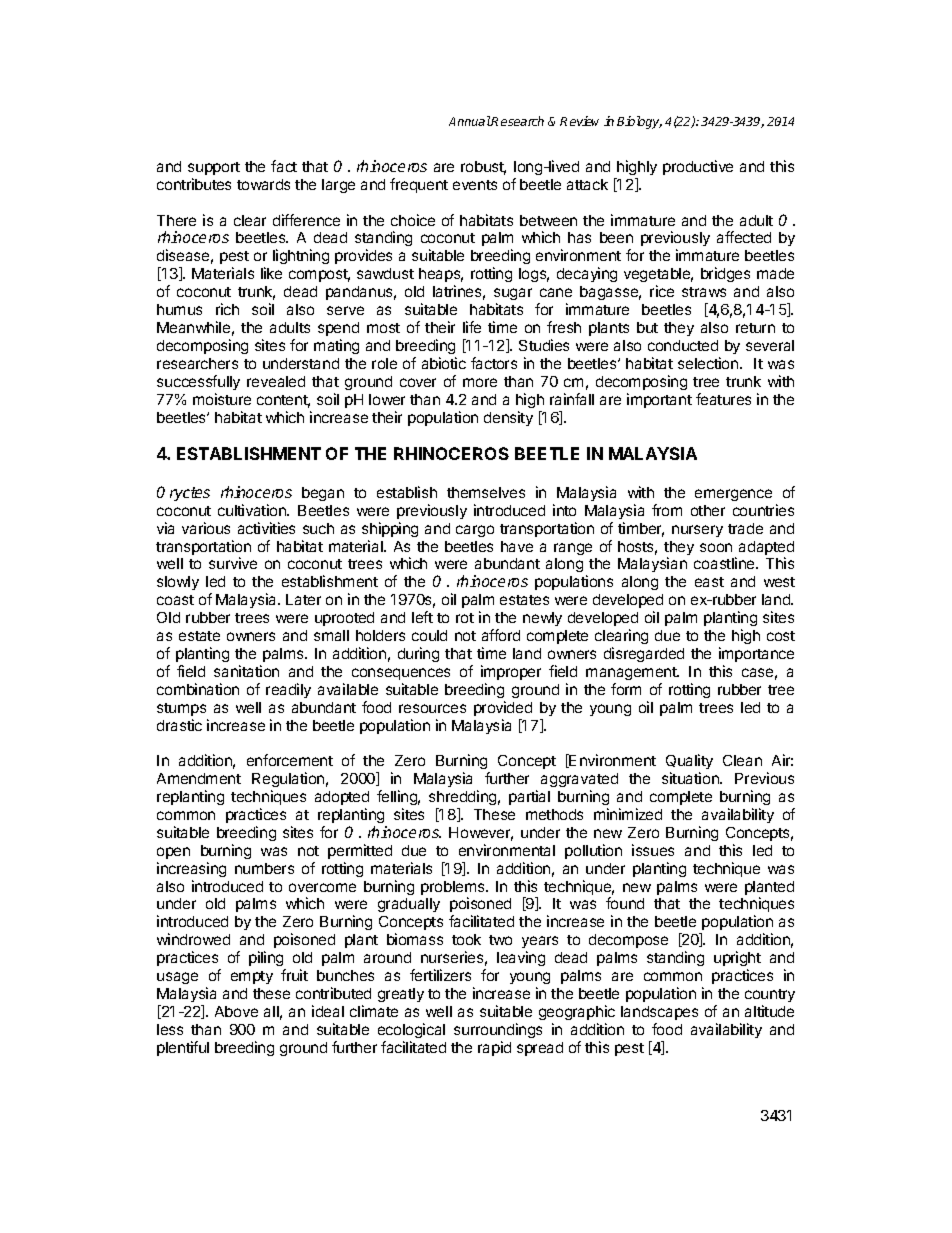 This image has width=952, height=1233. Describe the element at coordinates (470, 121) in the image. I see `Annual` at that location.
